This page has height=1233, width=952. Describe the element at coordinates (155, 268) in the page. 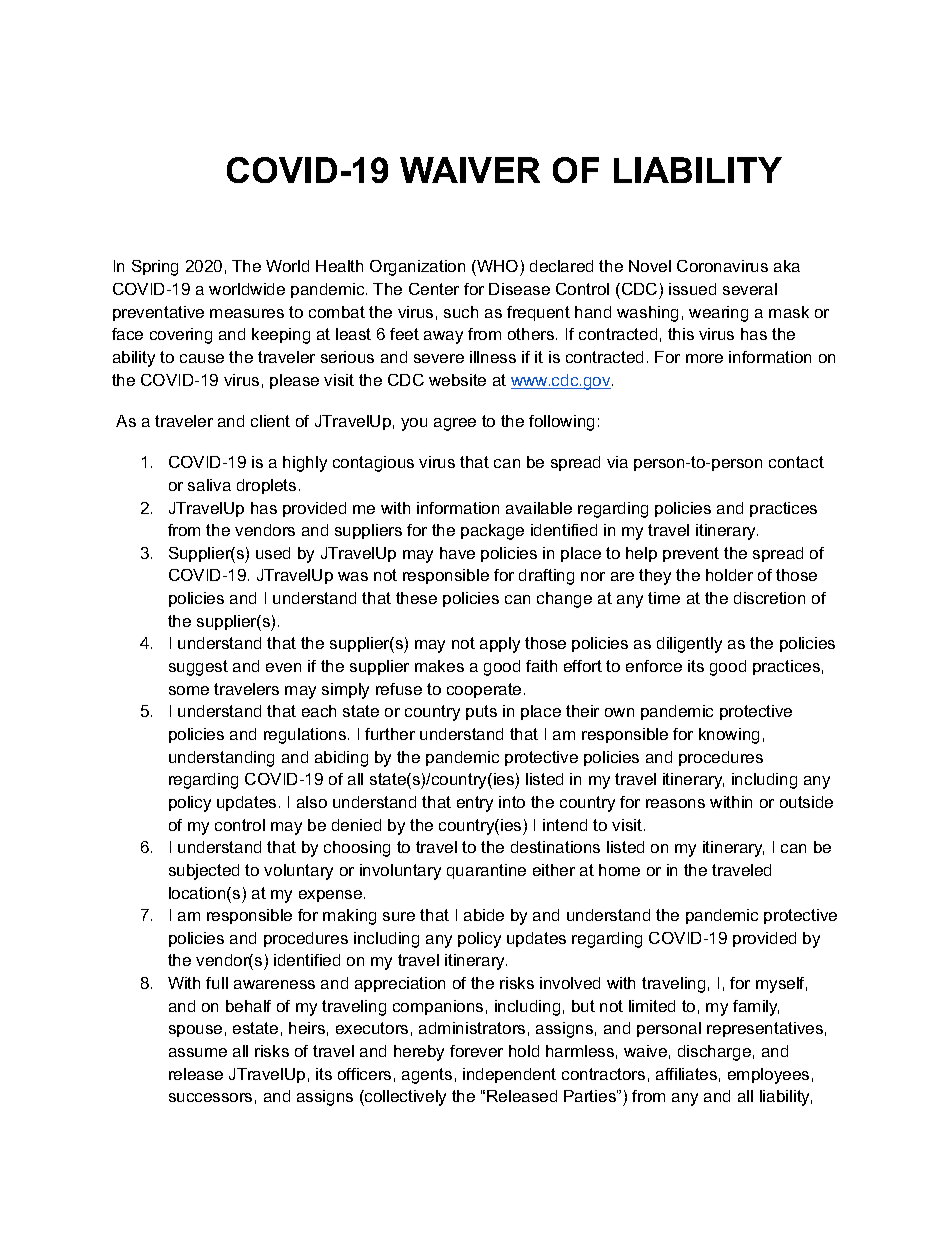

I see `Spring` at that location.
